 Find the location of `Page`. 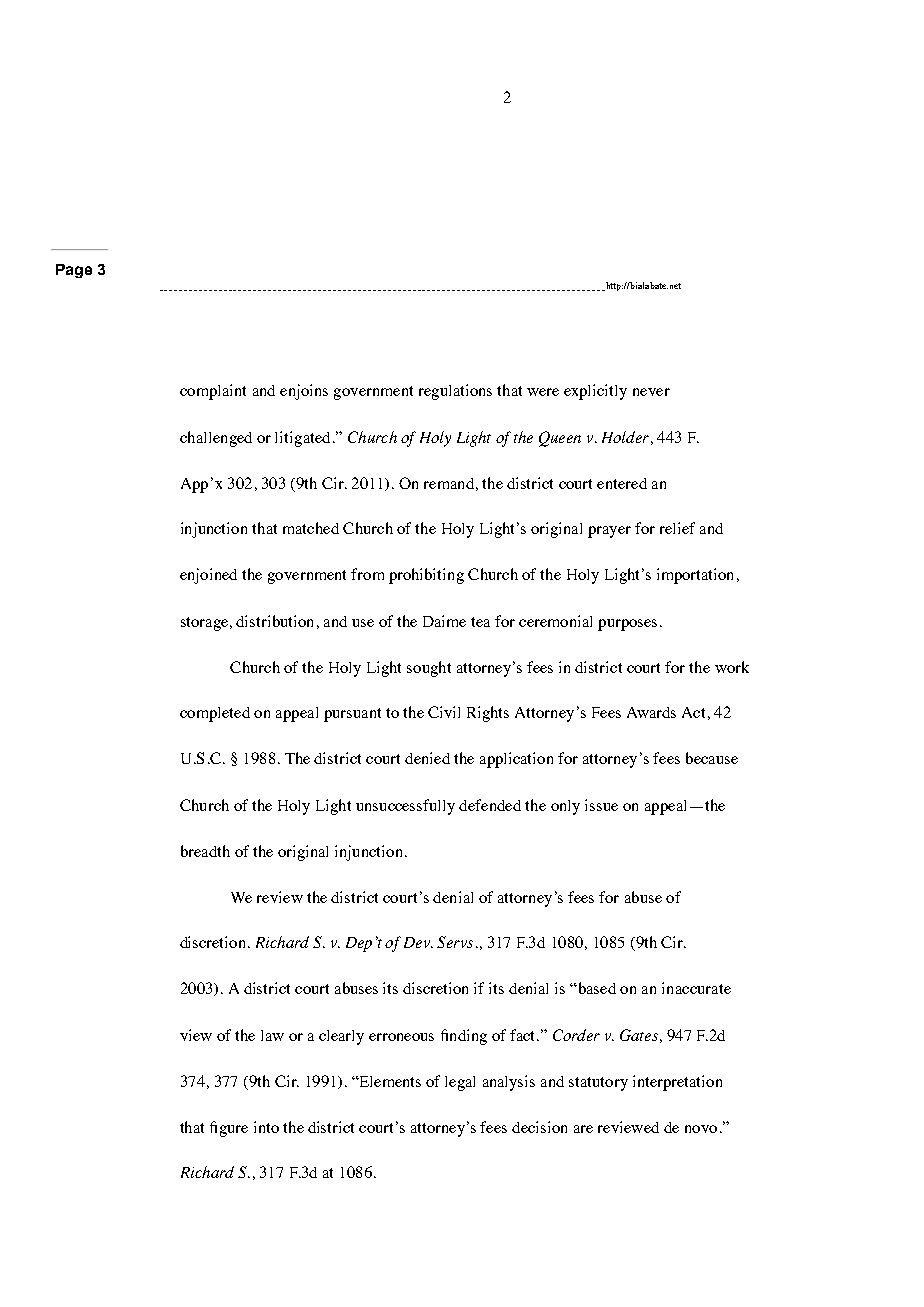

Page is located at coordinates (74, 271).
